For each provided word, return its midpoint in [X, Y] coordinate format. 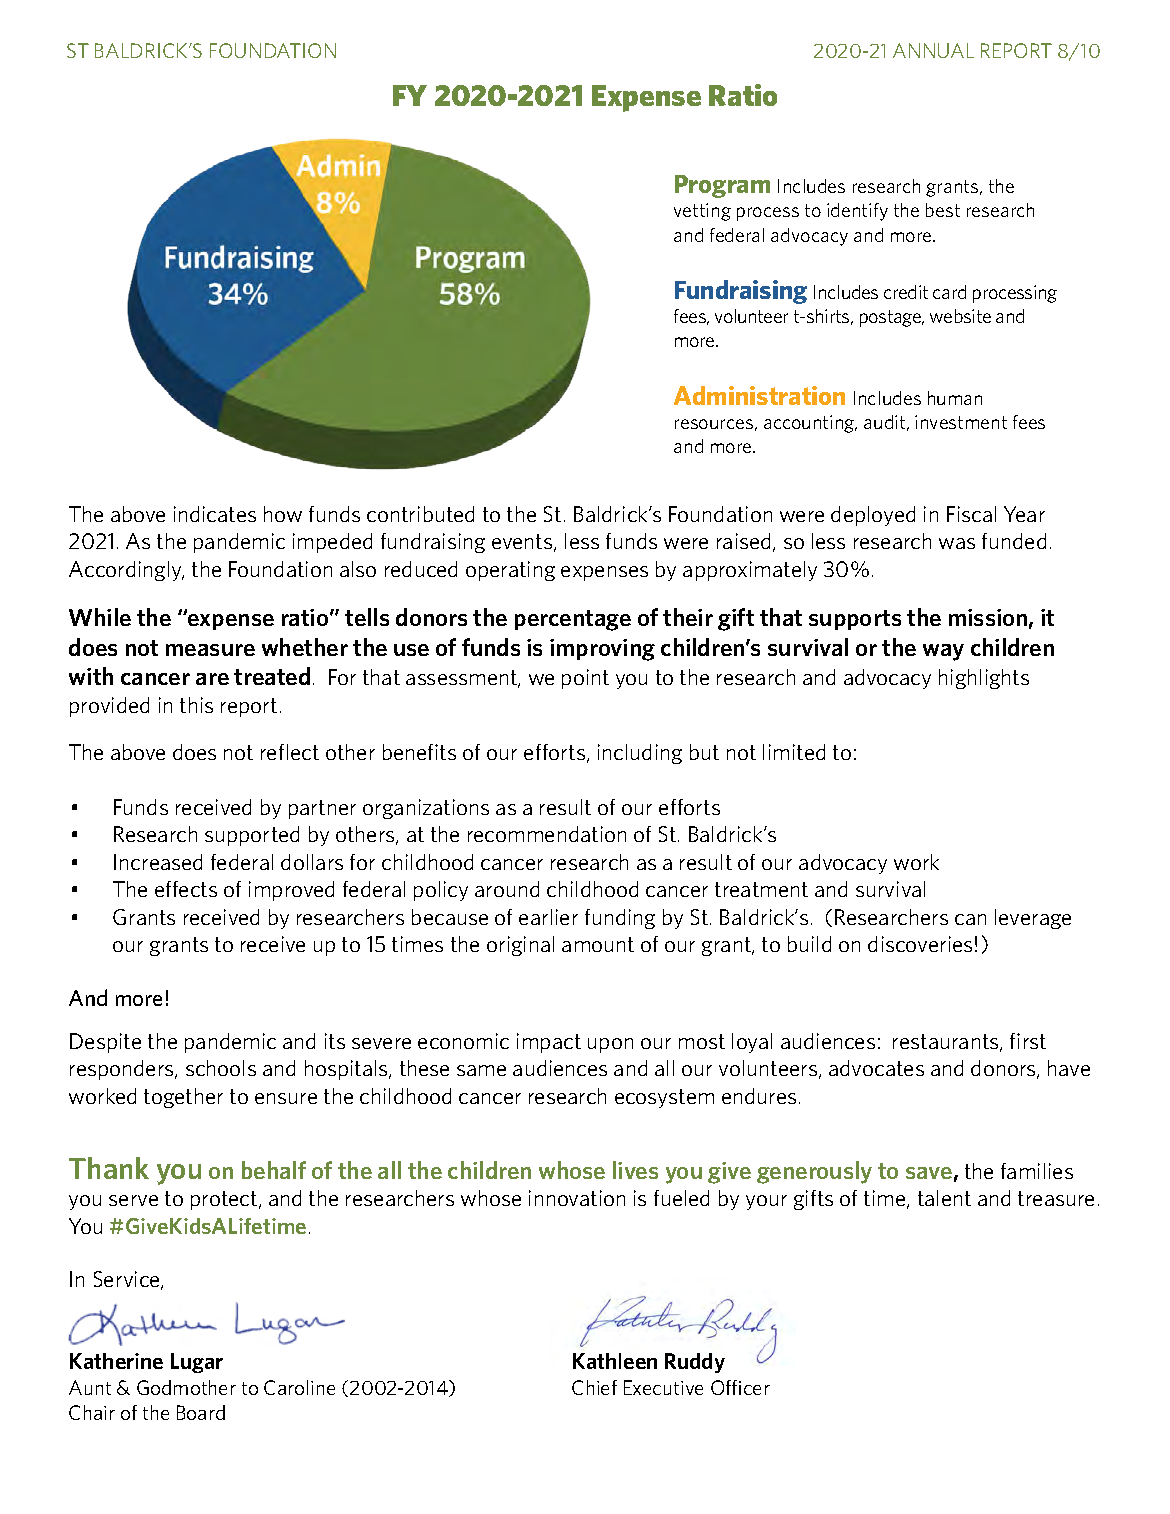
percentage [573, 620]
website [960, 316]
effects [186, 889]
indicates [215, 514]
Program [722, 186]
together [183, 1098]
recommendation [547, 834]
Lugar [197, 1363]
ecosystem [664, 1098]
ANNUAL [933, 50]
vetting [702, 212]
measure [210, 650]
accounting [810, 424]
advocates [876, 1068]
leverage [1033, 919]
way [943, 652]
